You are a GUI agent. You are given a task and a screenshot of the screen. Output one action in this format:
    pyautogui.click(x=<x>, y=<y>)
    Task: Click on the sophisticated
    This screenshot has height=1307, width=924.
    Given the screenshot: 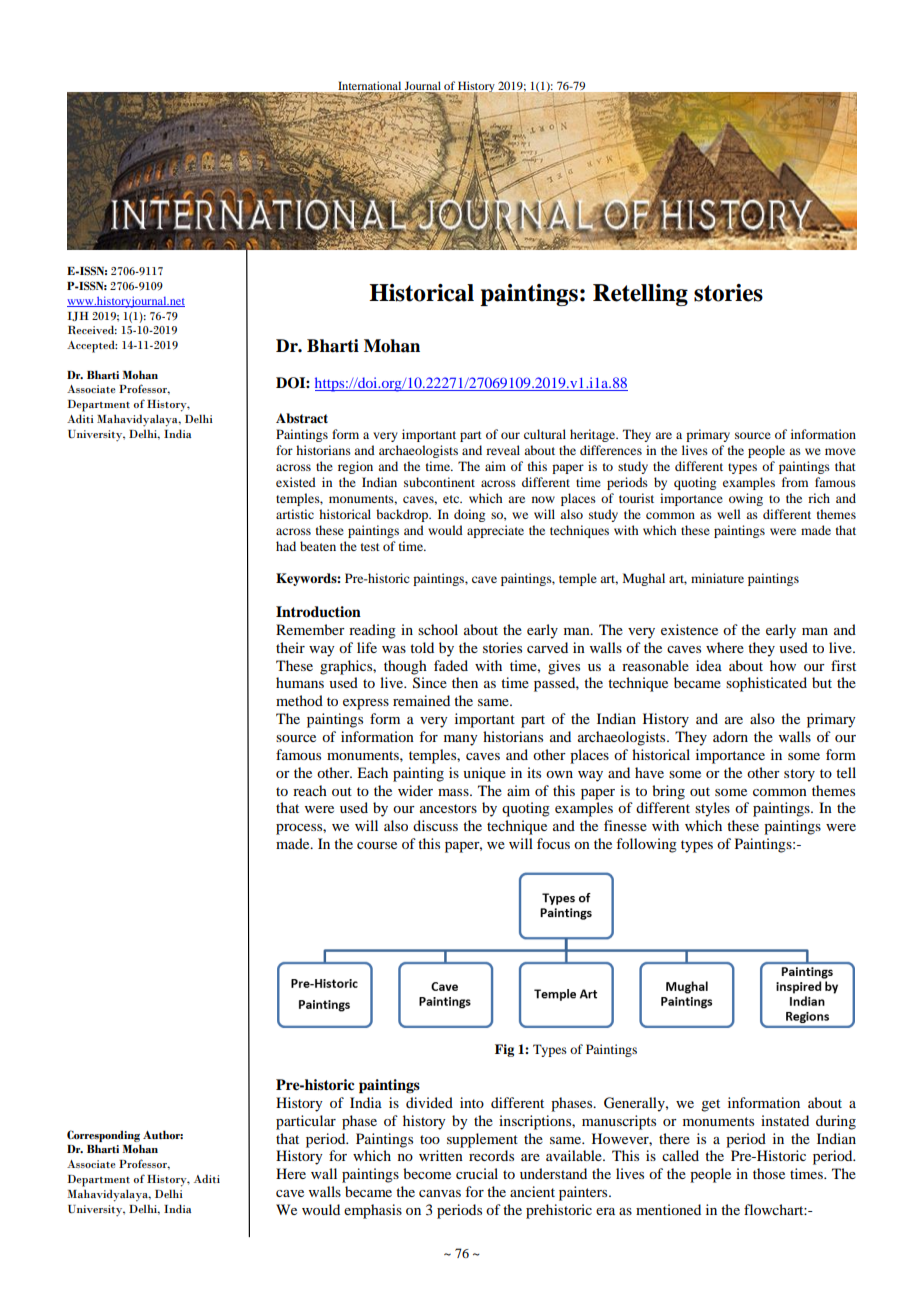 What is the action you would take?
    pyautogui.click(x=766, y=684)
